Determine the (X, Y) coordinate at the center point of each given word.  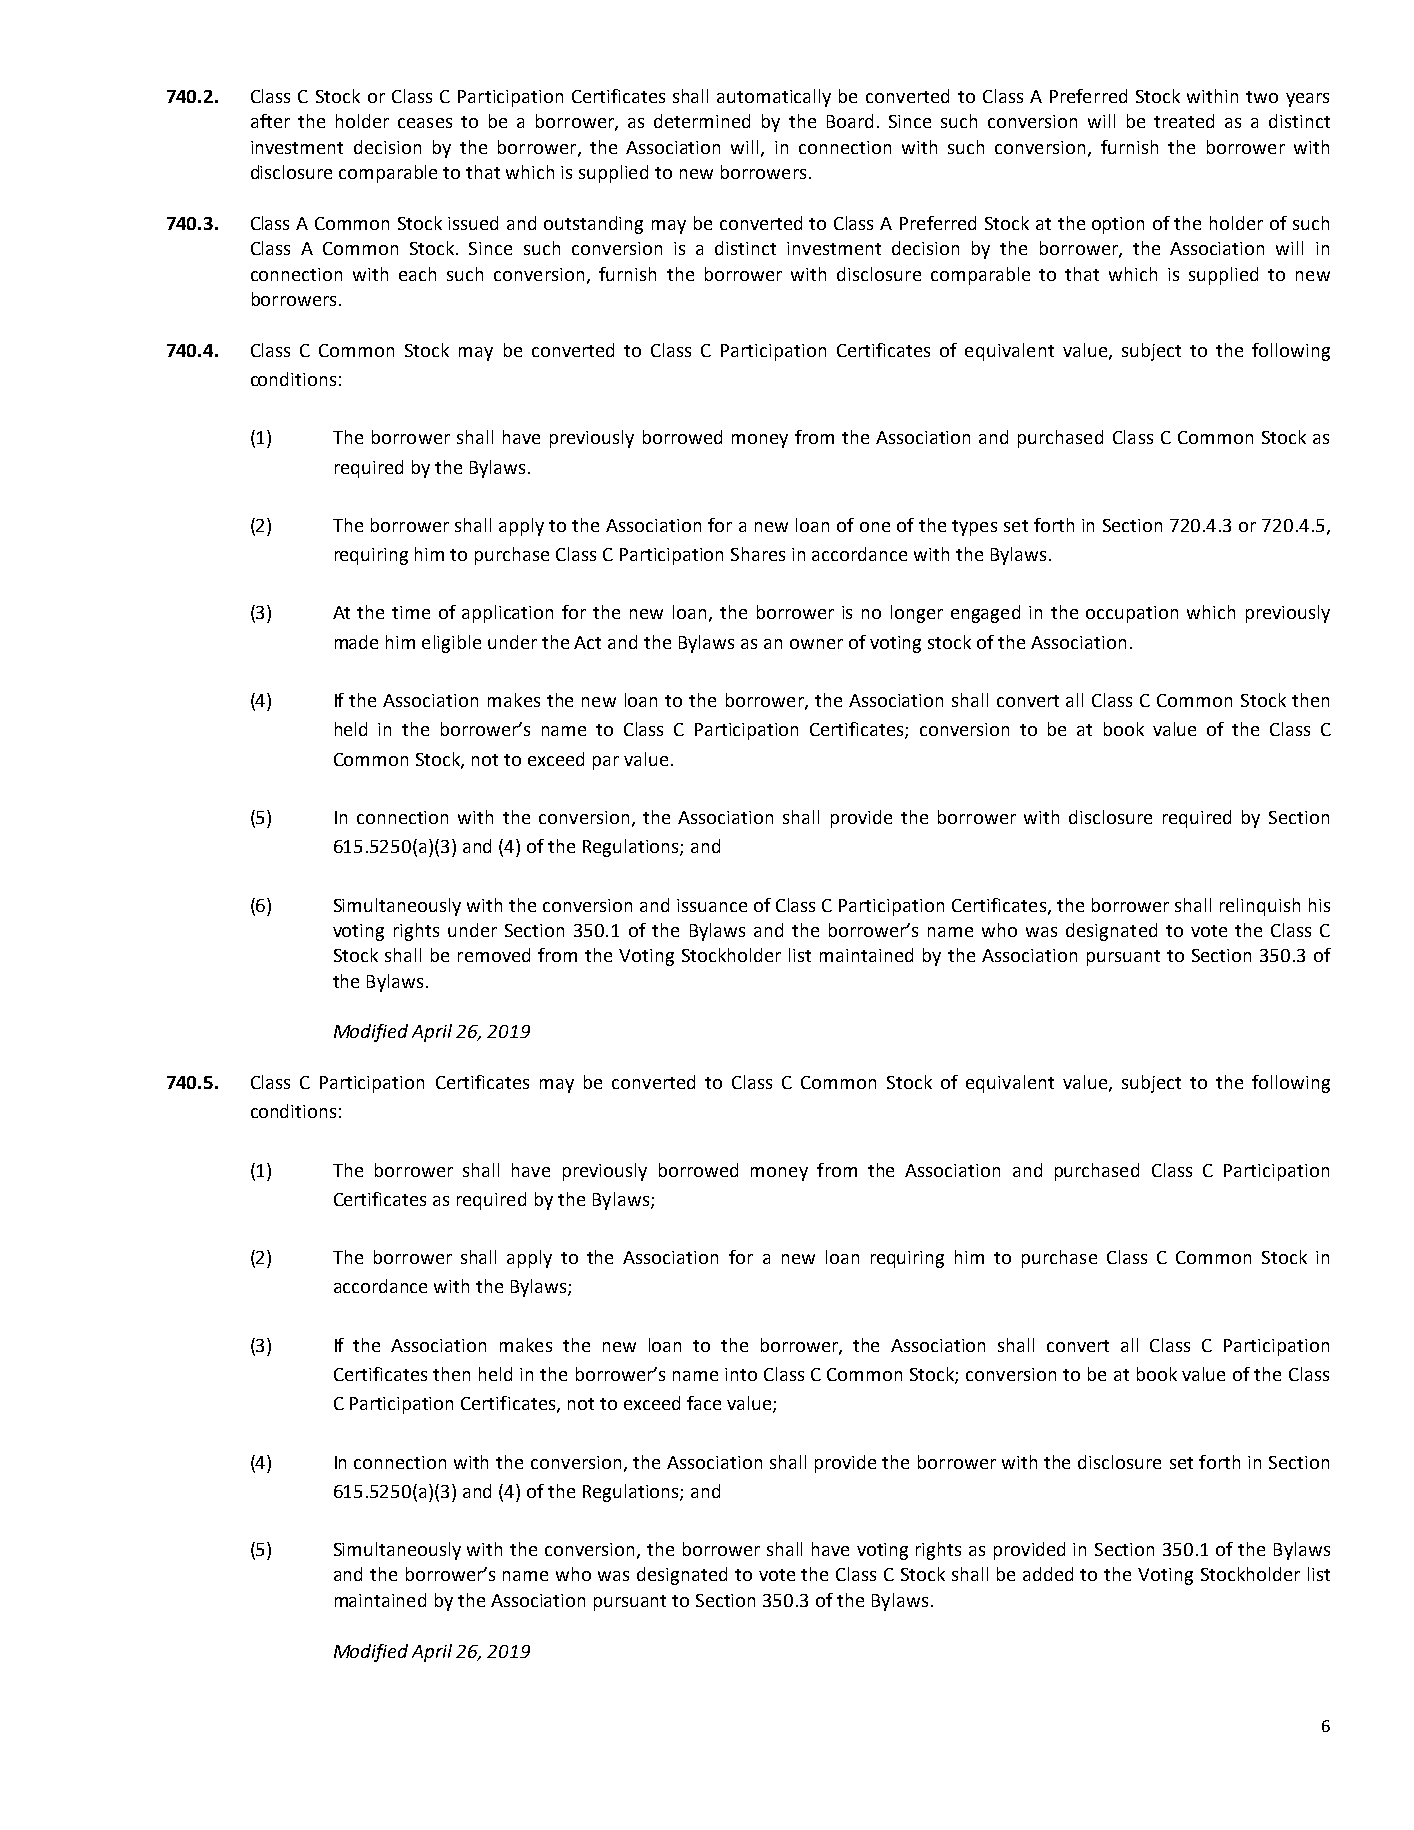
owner (816, 644)
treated (1184, 121)
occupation (1132, 614)
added (1048, 1574)
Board (850, 121)
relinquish (1260, 907)
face (704, 1403)
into (741, 1374)
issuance (712, 905)
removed (494, 955)
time (411, 612)
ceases (425, 123)
